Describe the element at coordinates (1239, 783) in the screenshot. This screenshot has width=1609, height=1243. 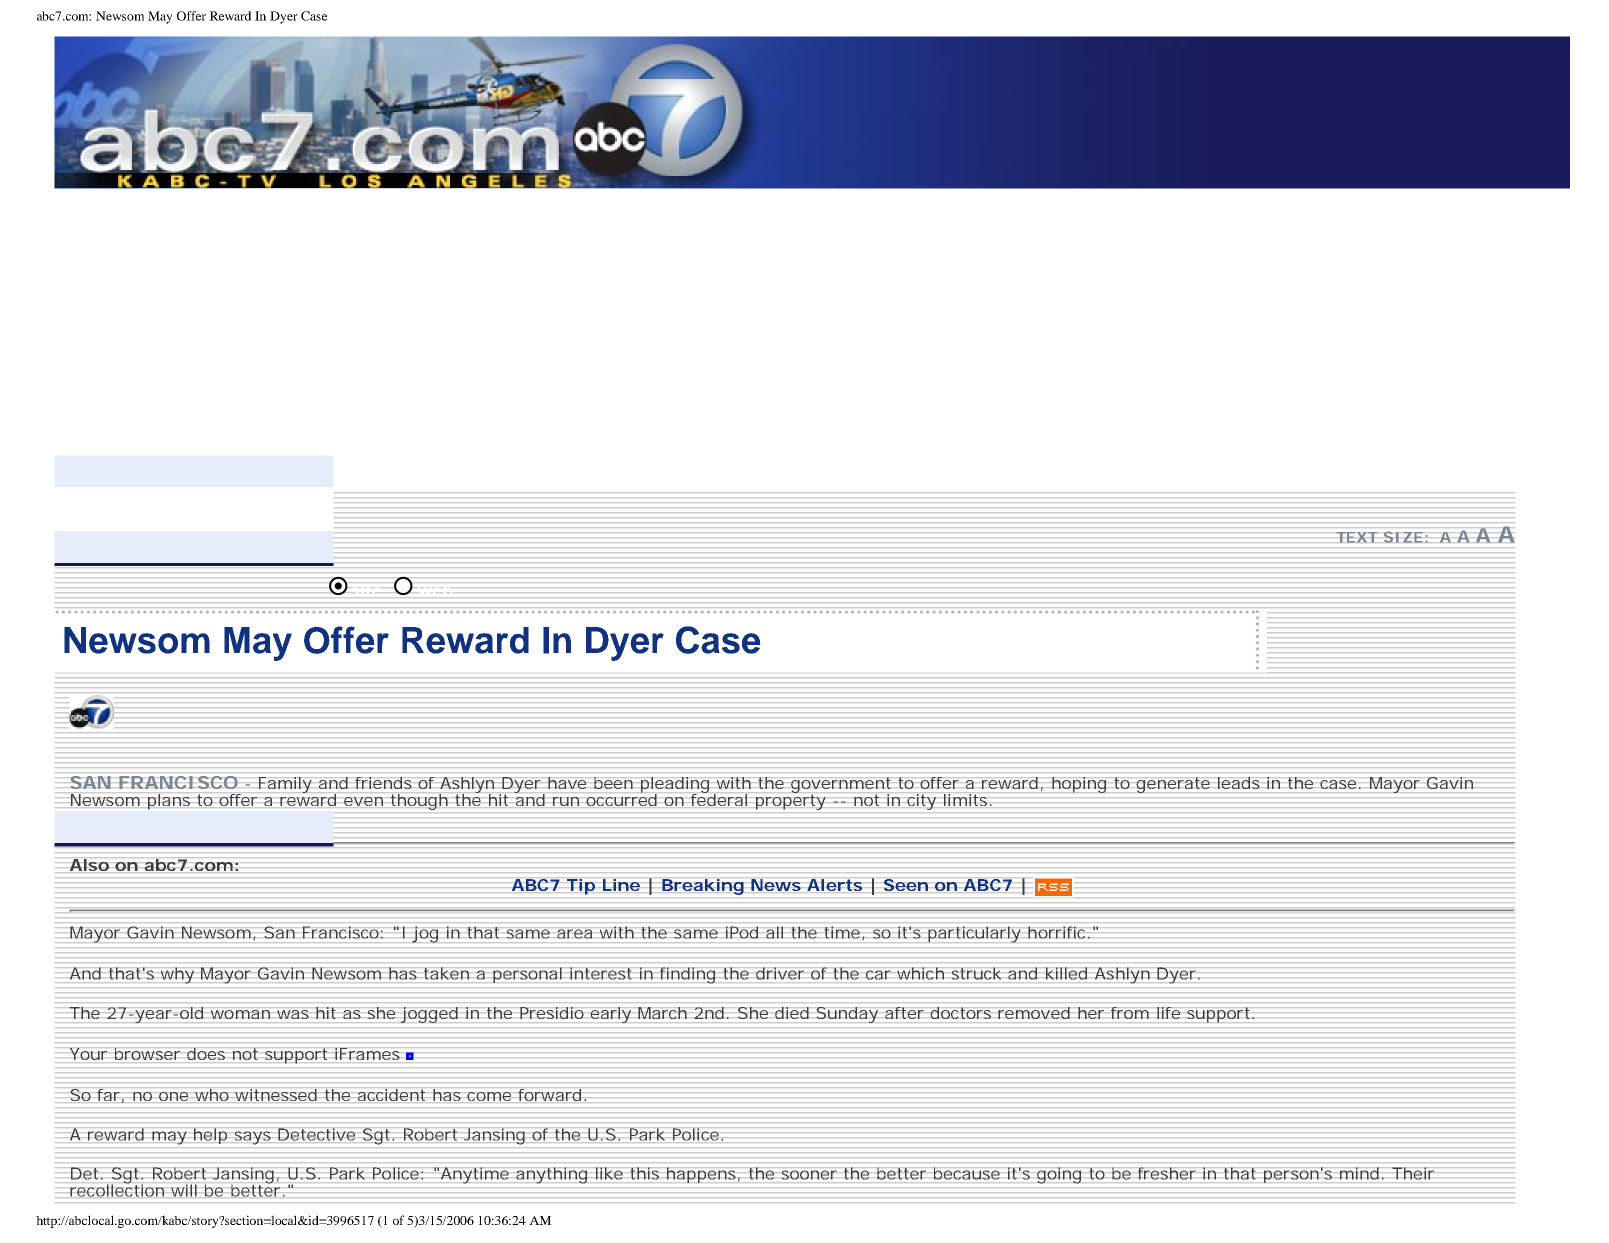
I see `leads` at that location.
